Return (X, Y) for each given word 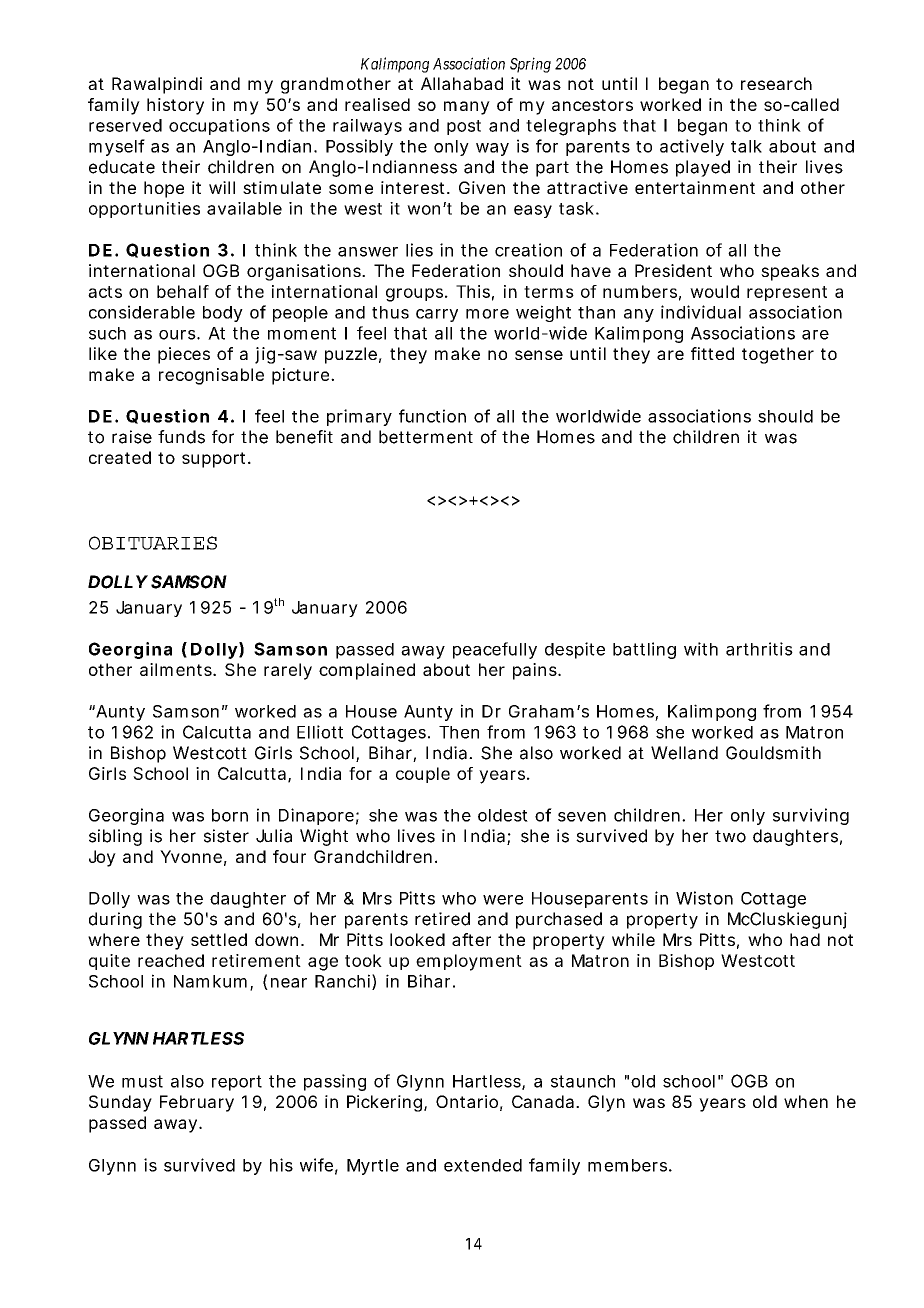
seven (582, 817)
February (197, 1103)
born (230, 815)
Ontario (467, 1101)
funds (181, 437)
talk (746, 146)
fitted (712, 353)
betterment (426, 437)
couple (423, 775)
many (467, 108)
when (806, 1101)
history (175, 106)
